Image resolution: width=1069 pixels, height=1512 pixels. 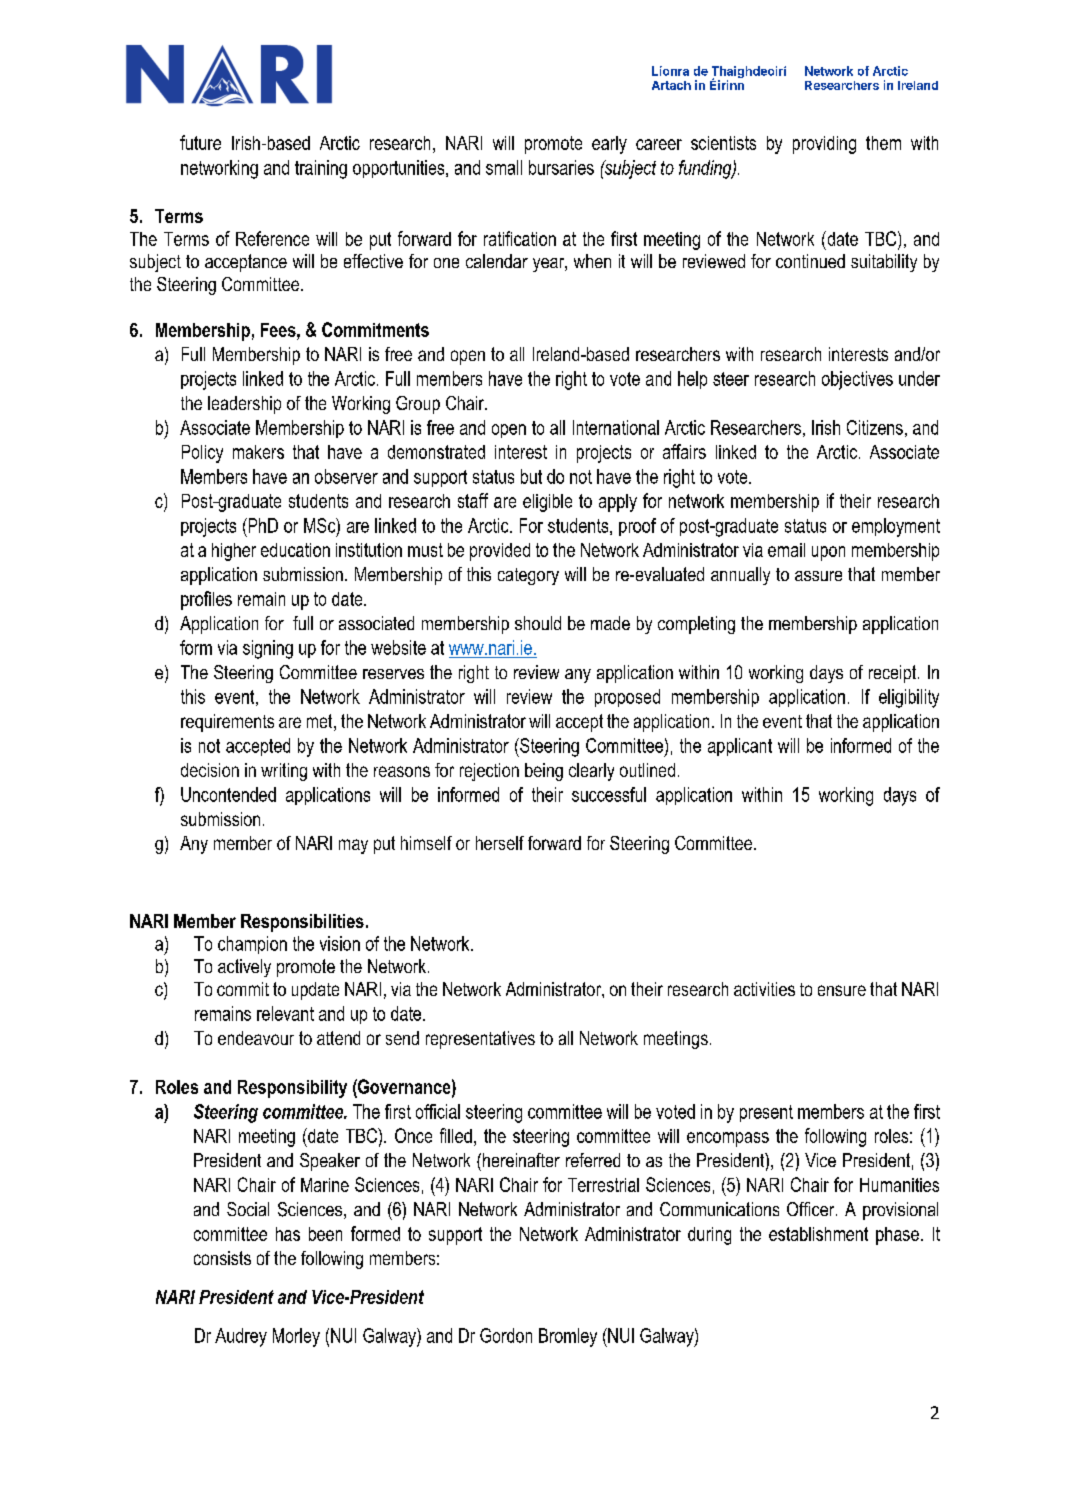 What do you see at coordinates (824, 145) in the screenshot?
I see `providing` at bounding box center [824, 145].
